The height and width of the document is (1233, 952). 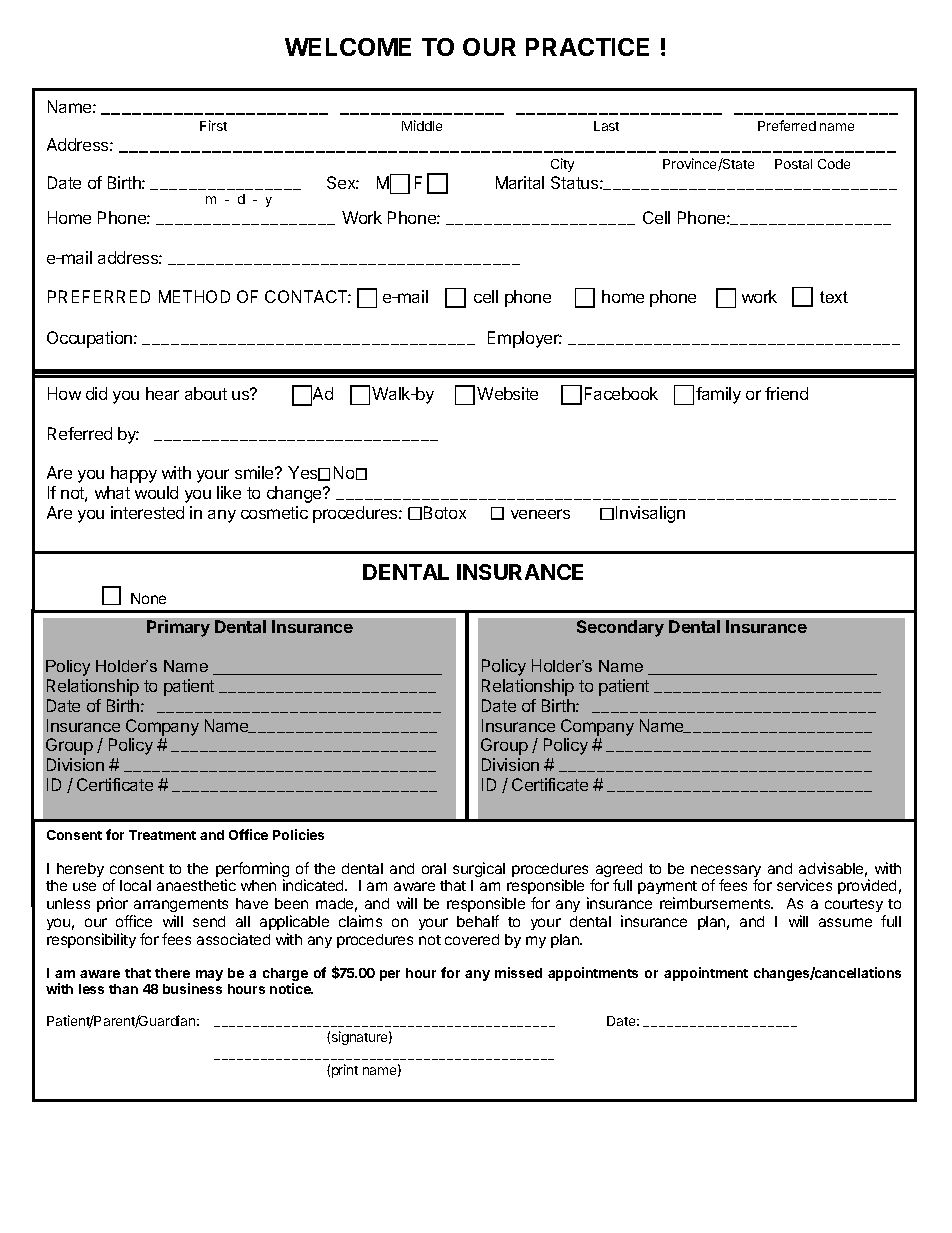 What do you see at coordinates (834, 297) in the document?
I see `text` at bounding box center [834, 297].
